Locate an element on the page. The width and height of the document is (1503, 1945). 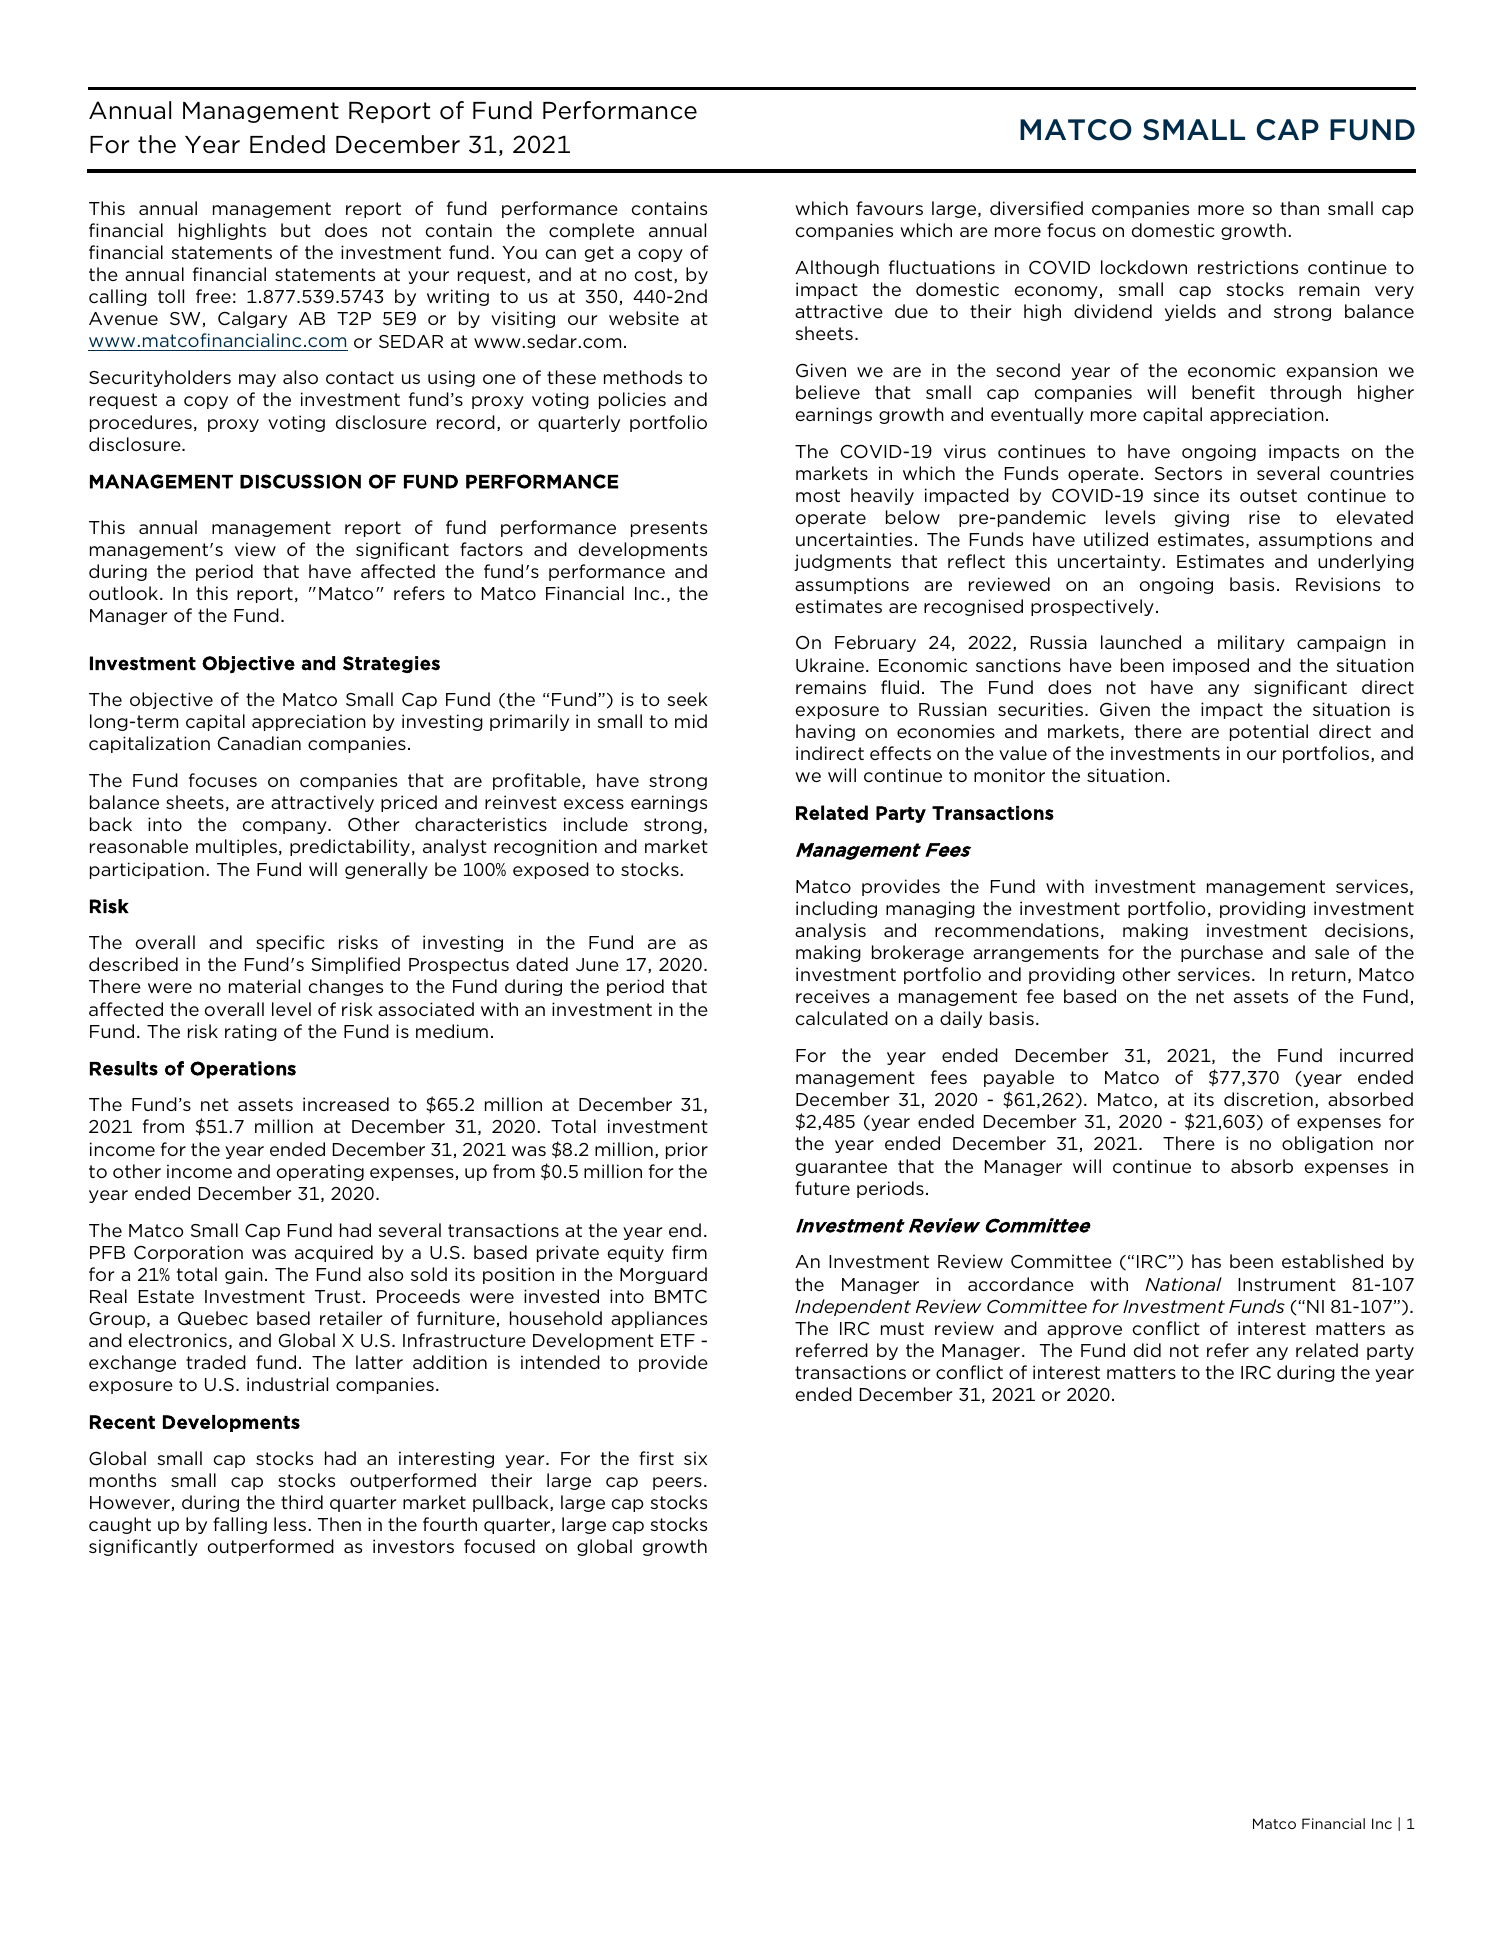
judgments is located at coordinates (842, 562).
